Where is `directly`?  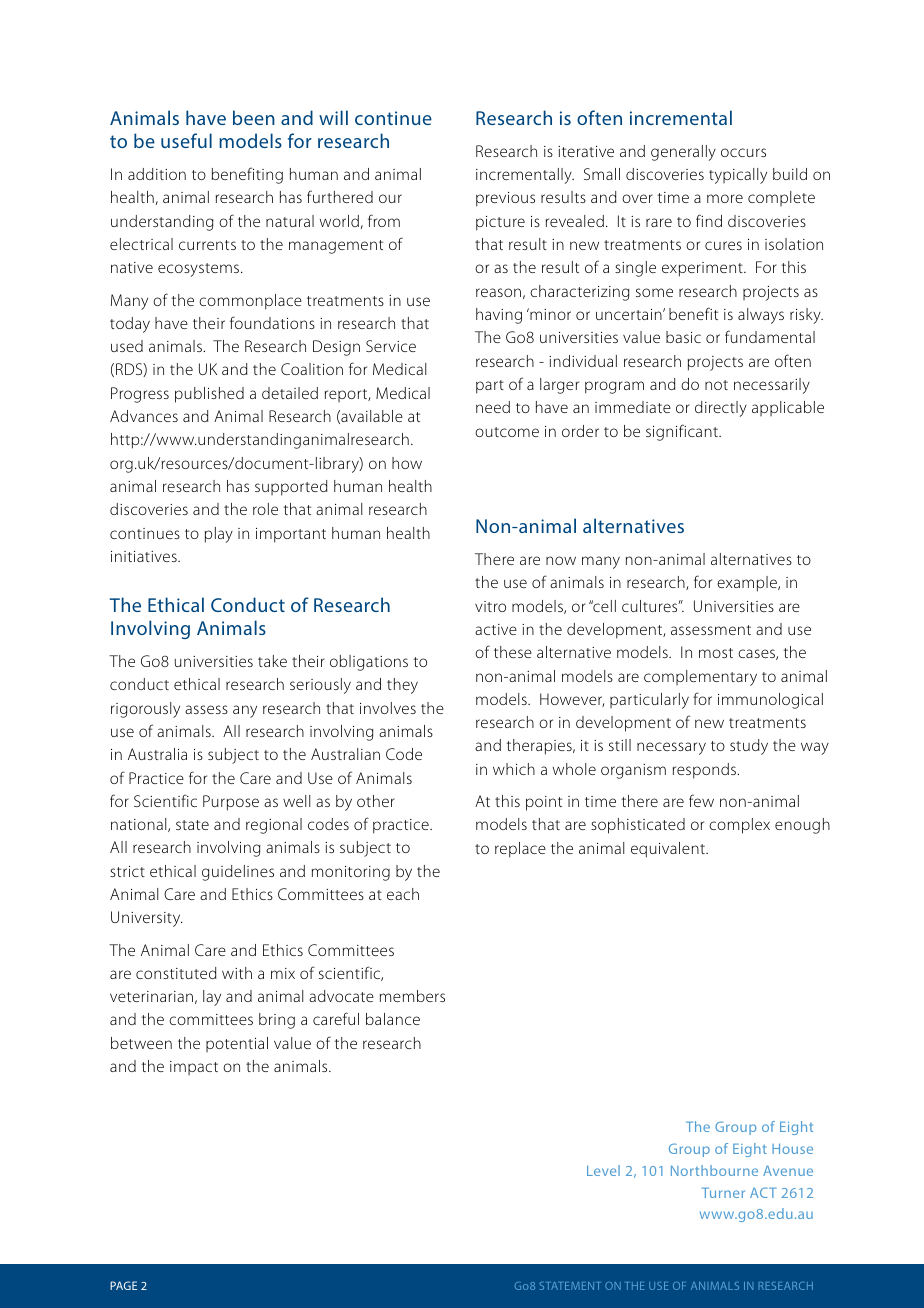 directly is located at coordinates (721, 409).
